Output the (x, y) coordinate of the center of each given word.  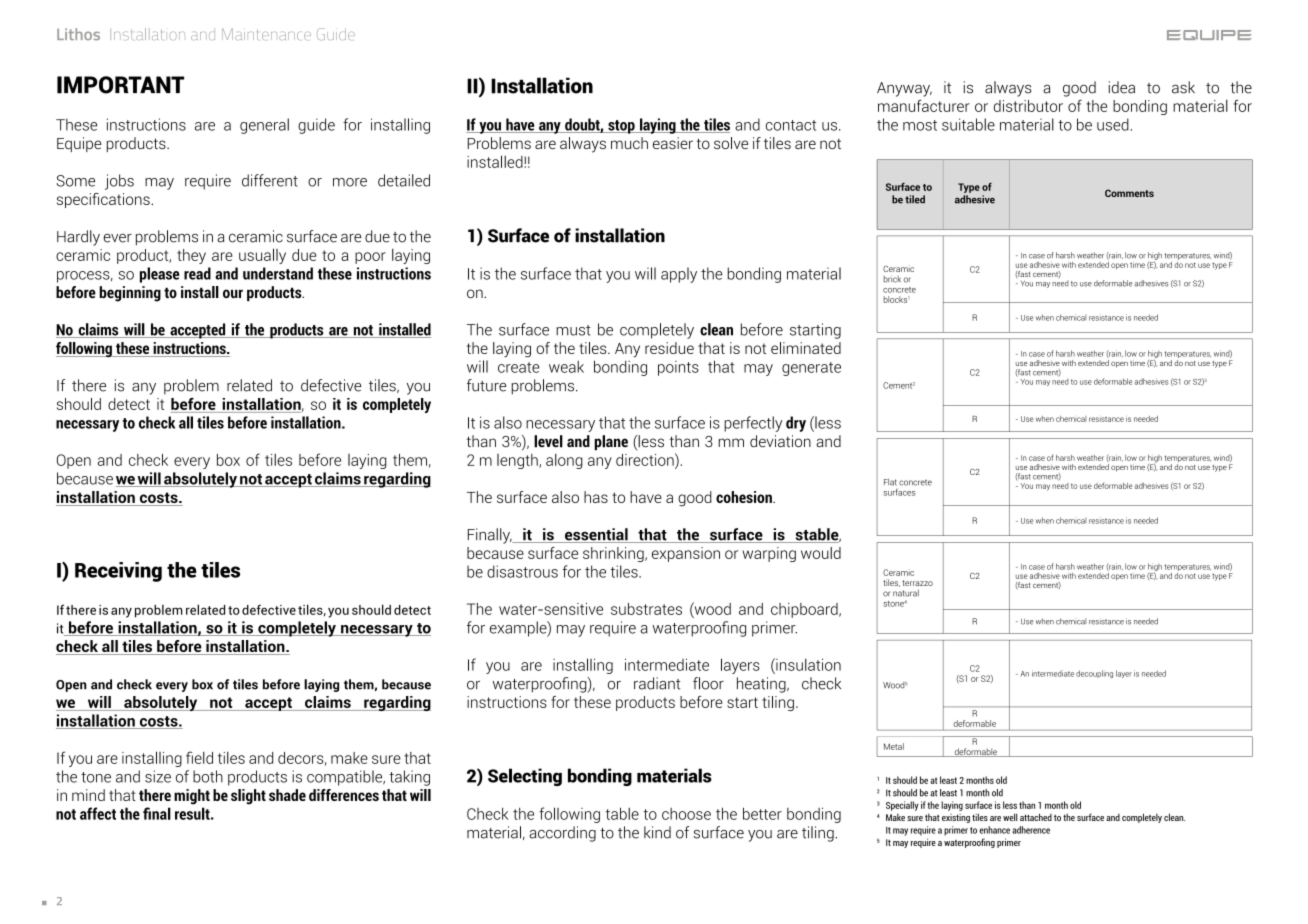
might (192, 797)
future (487, 385)
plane (611, 443)
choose (686, 814)
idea (1122, 87)
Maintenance (266, 34)
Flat (890, 482)
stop (621, 127)
